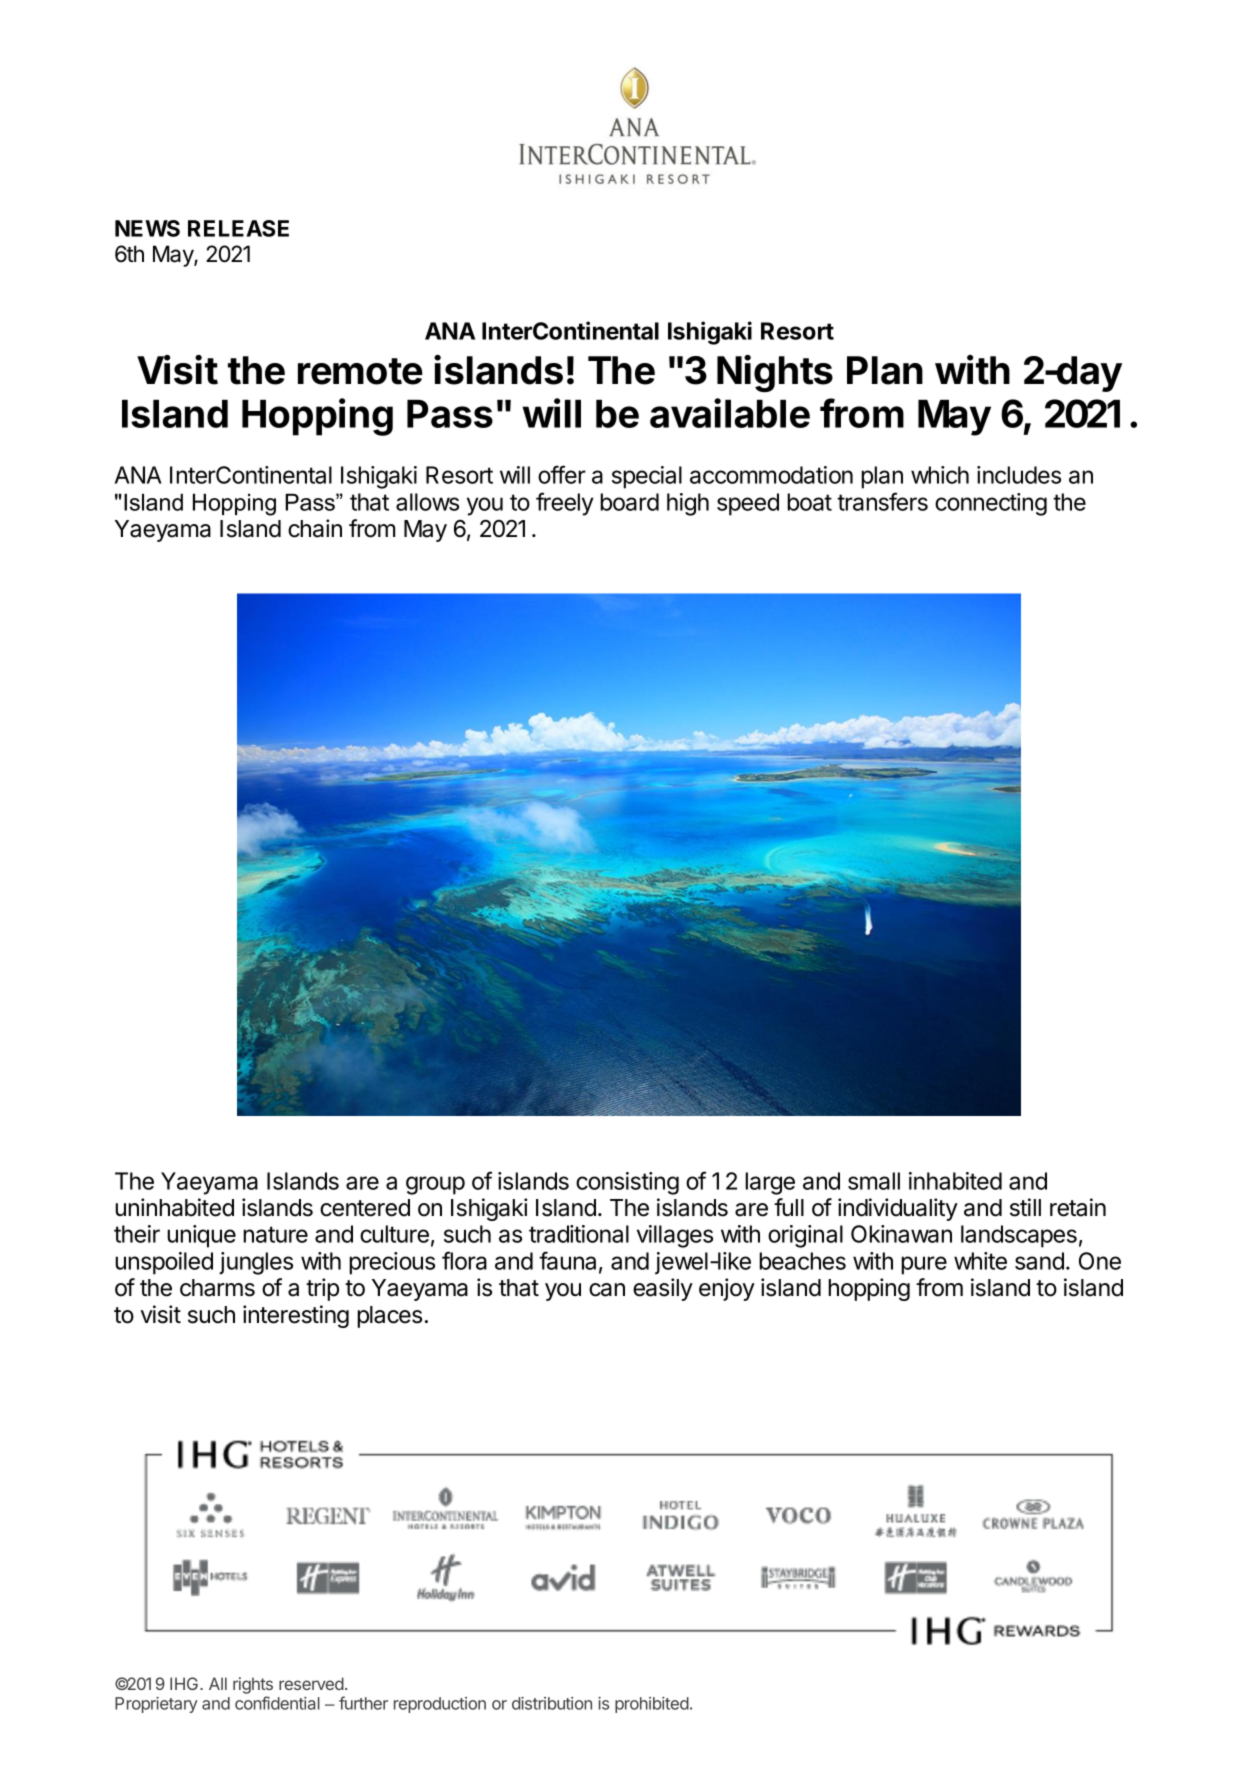 The height and width of the screenshot is (1780, 1258). What do you see at coordinates (629, 502) in the screenshot?
I see `board` at bounding box center [629, 502].
